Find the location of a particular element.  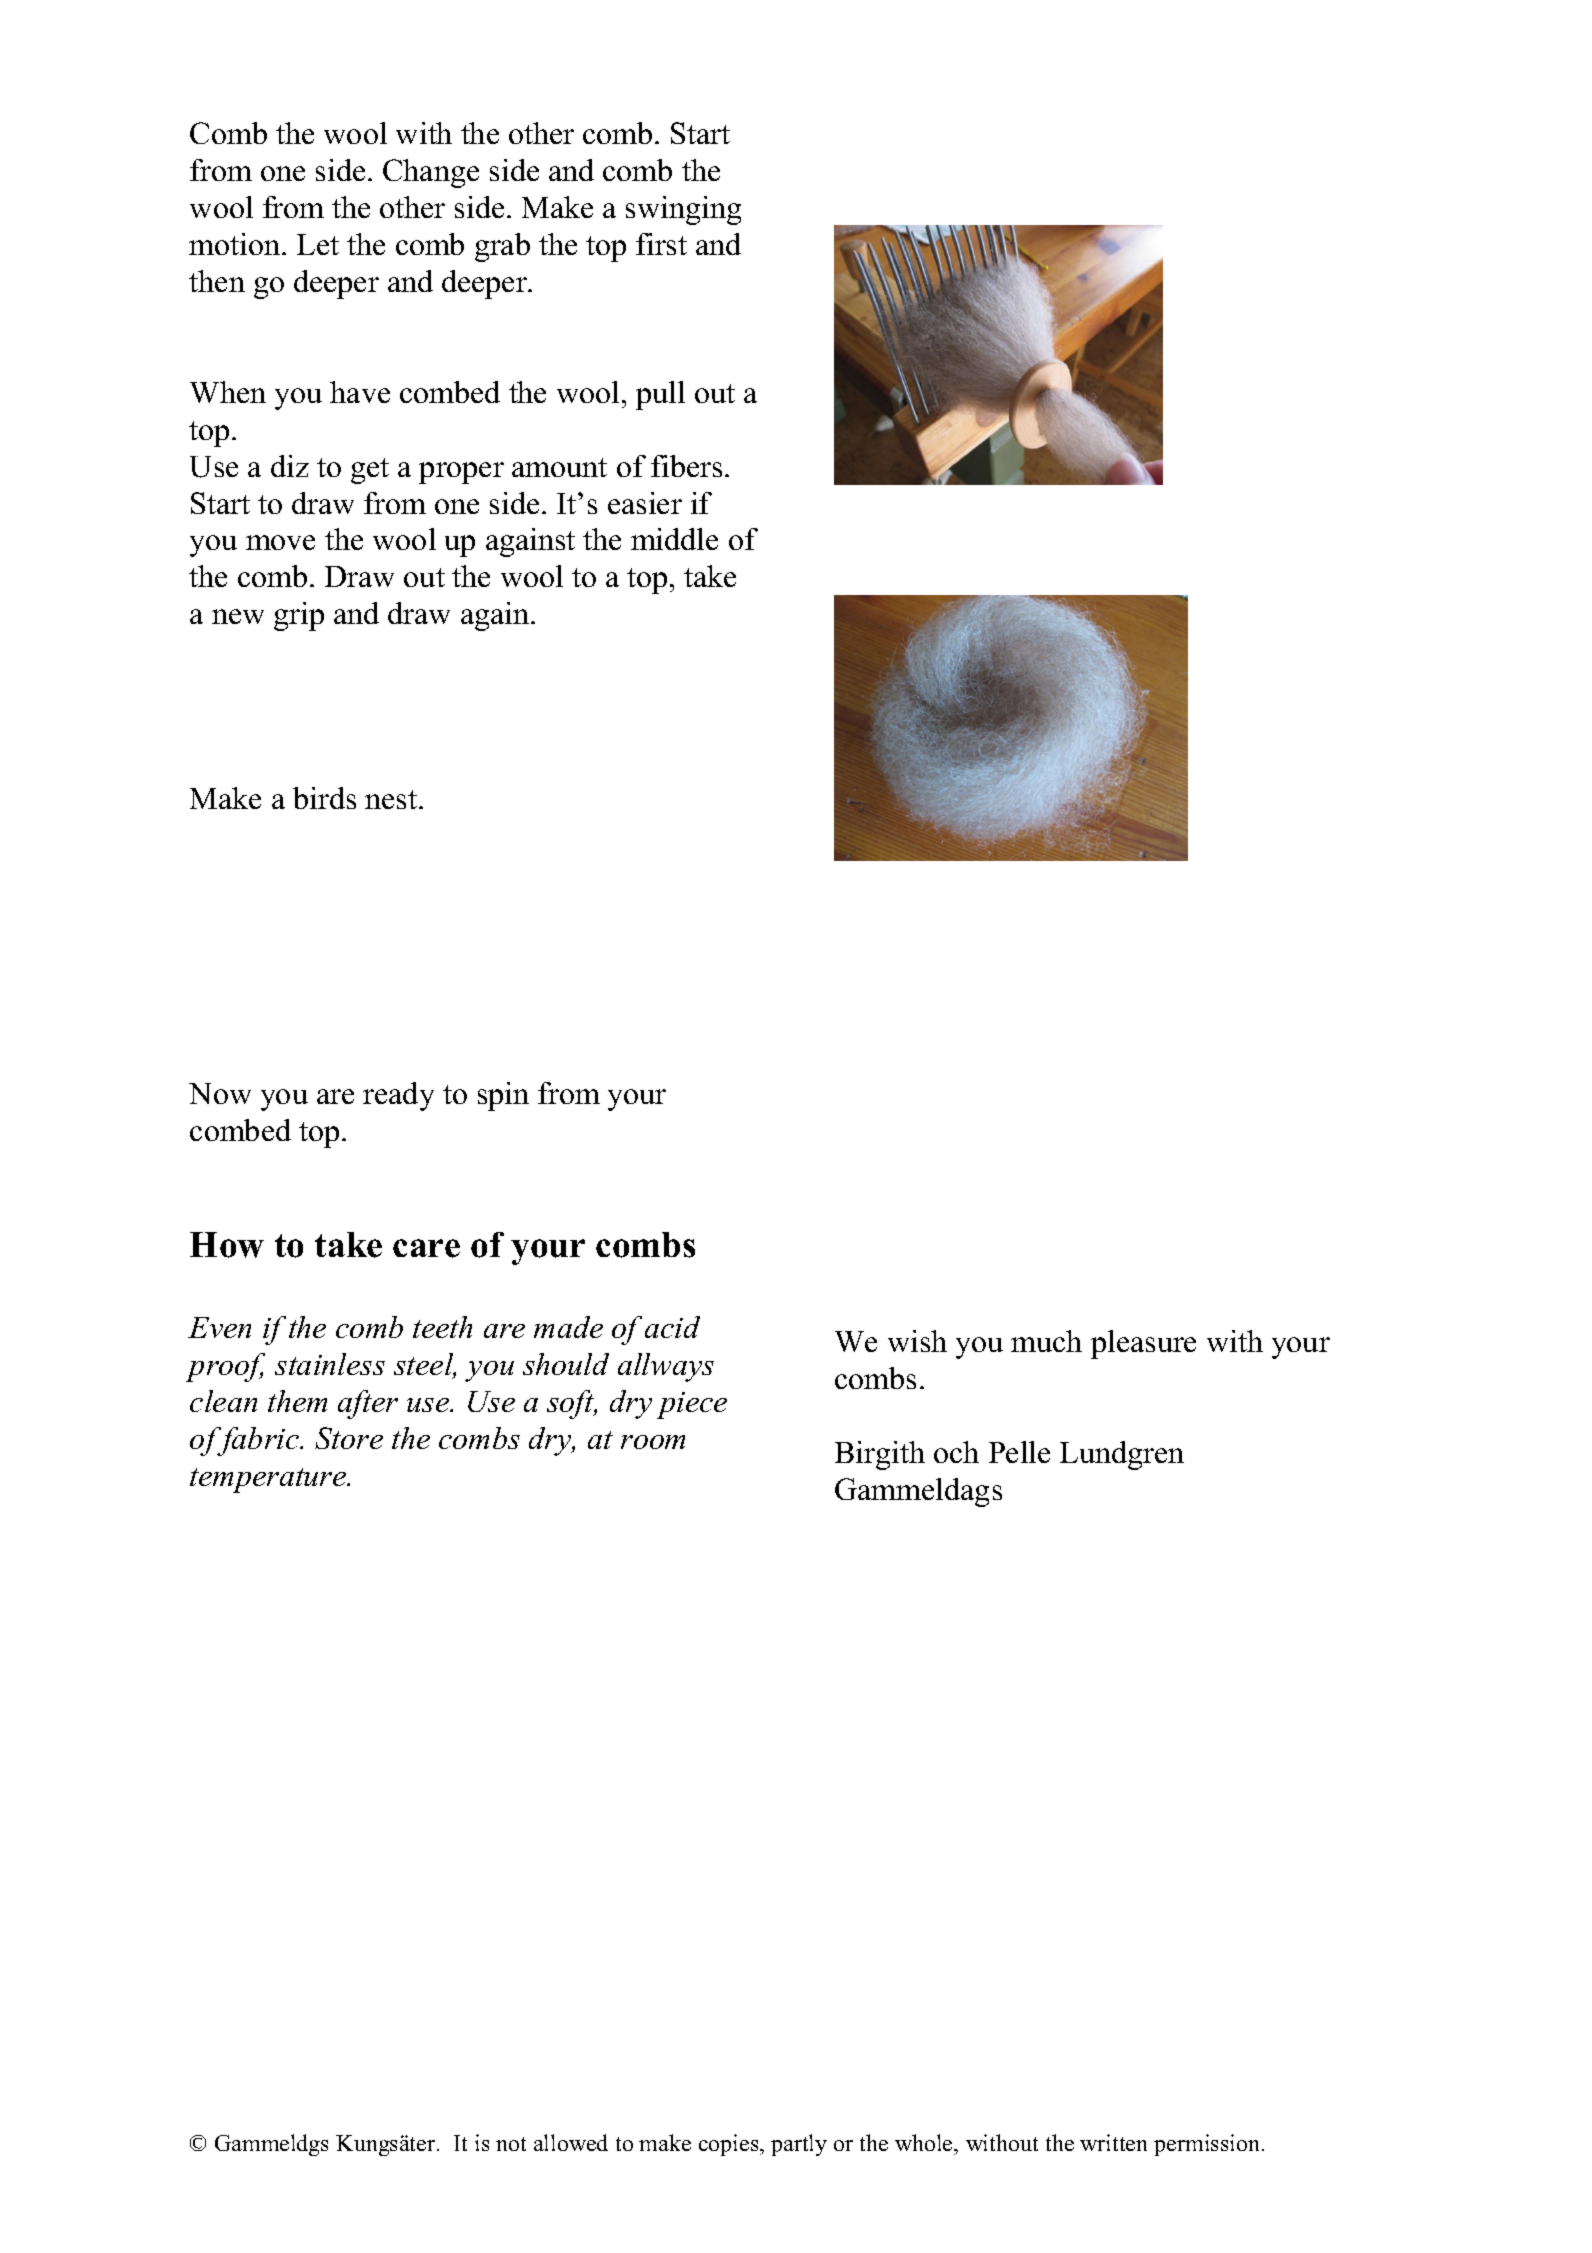

acid is located at coordinates (672, 1327).
